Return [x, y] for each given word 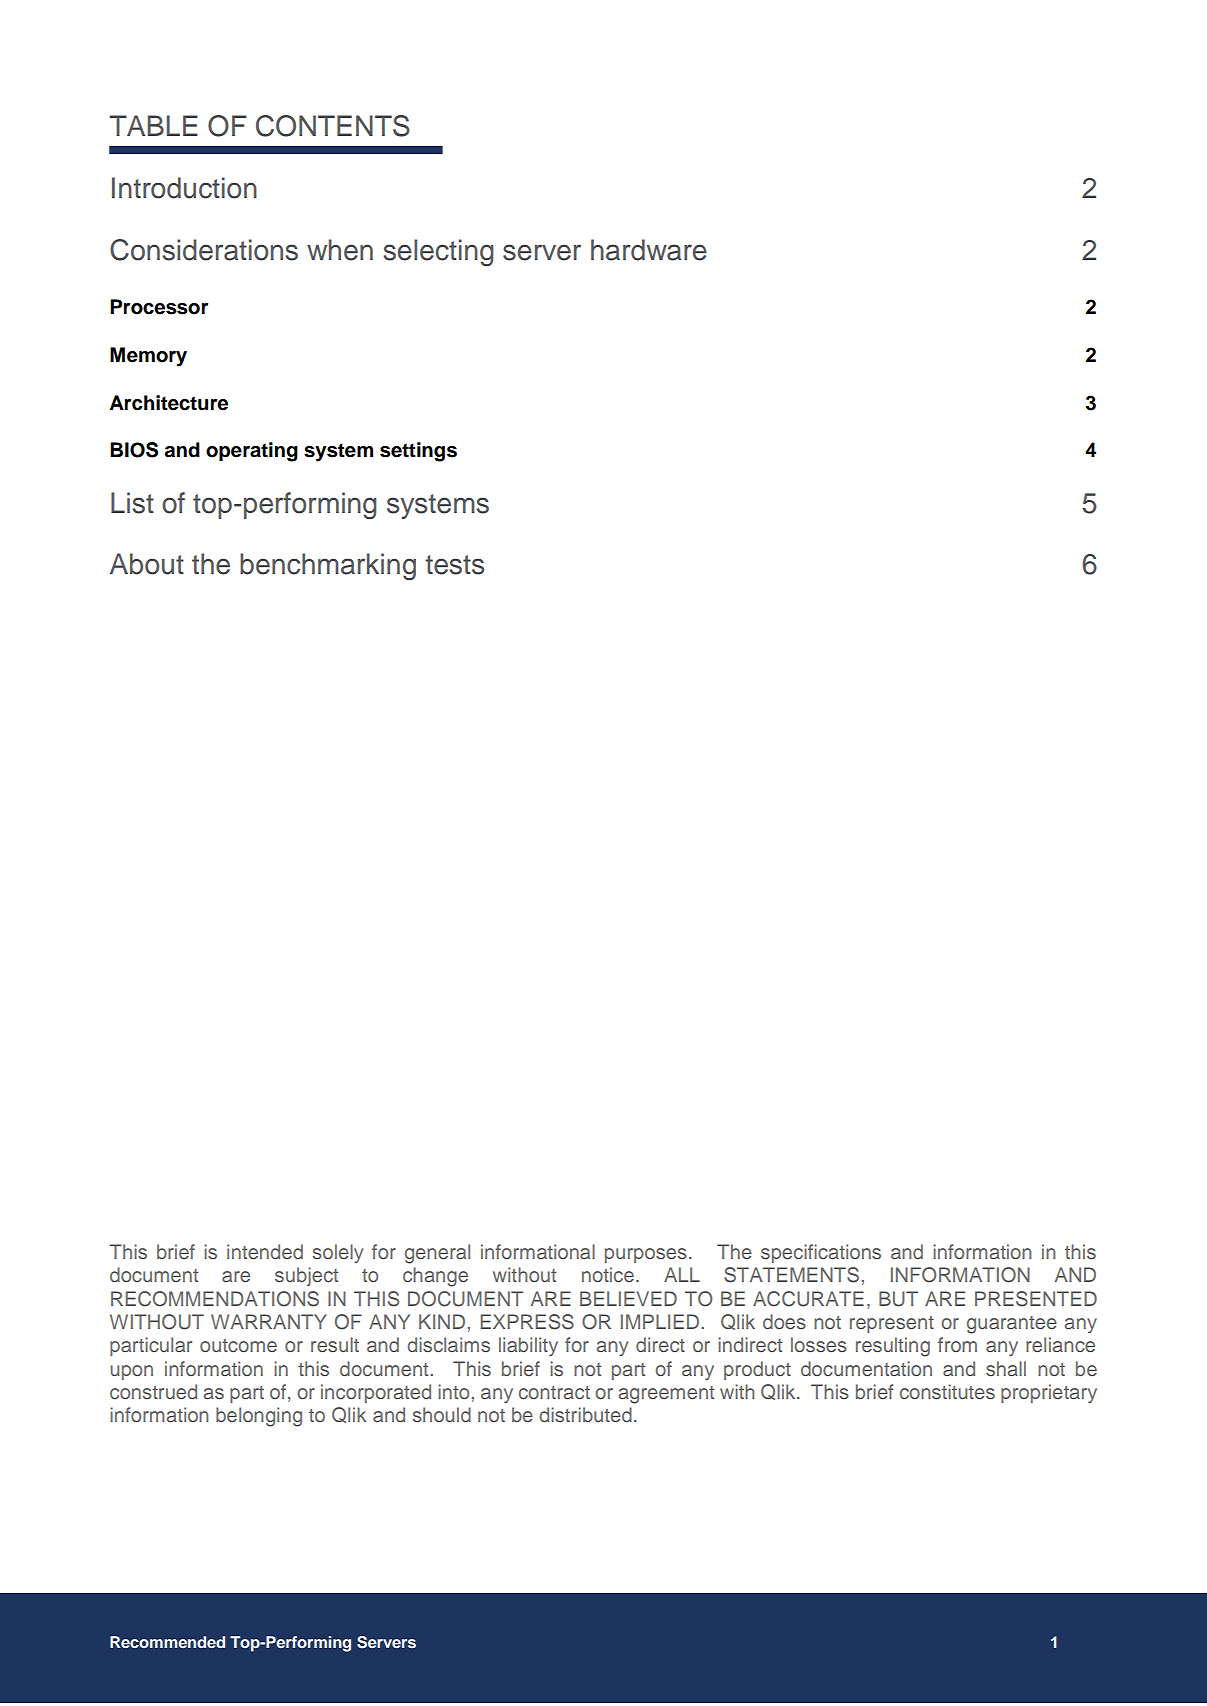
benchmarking [328, 566]
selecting [438, 252]
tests [454, 565]
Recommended [167, 1642]
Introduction [184, 188]
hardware [649, 250]
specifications [821, 1253]
